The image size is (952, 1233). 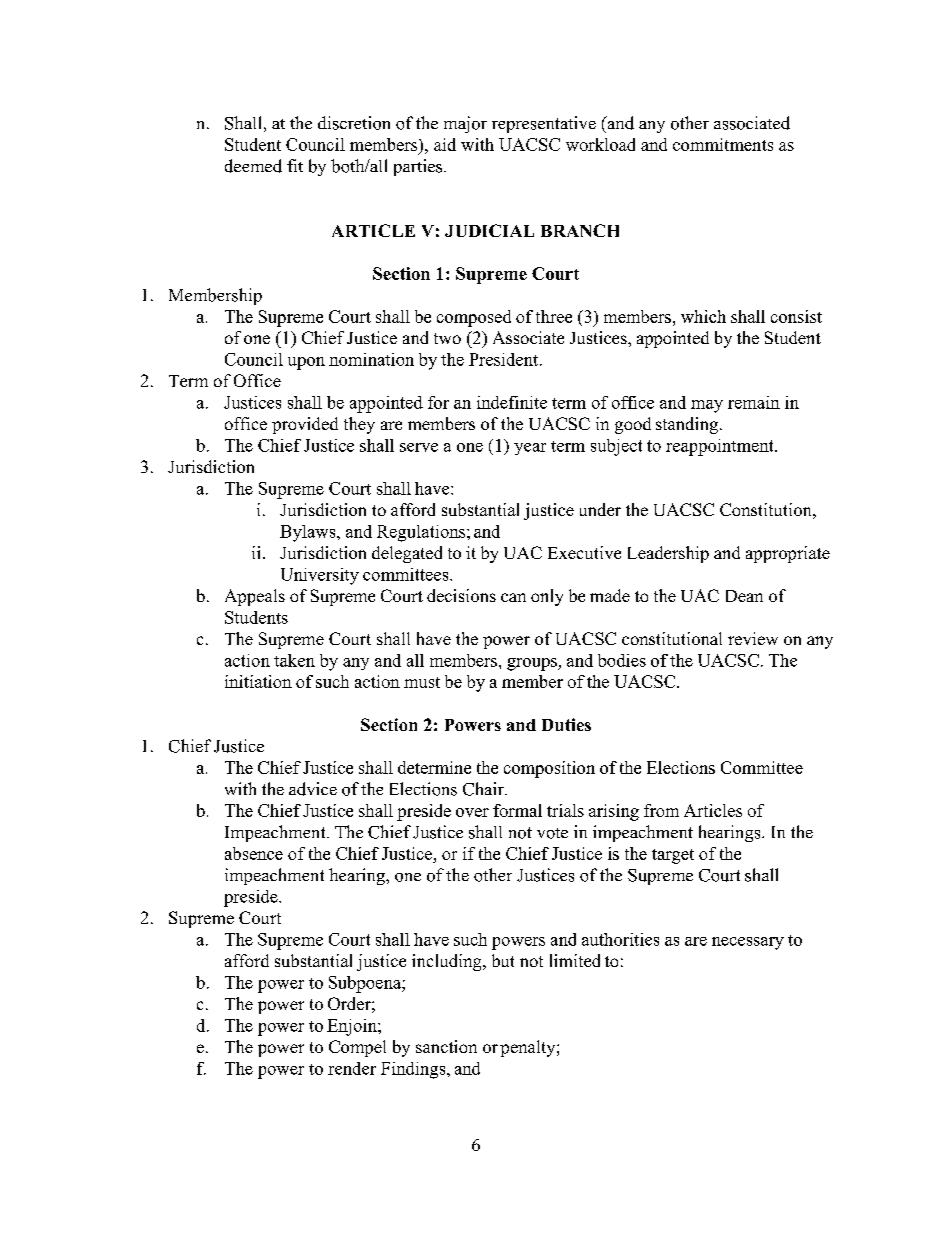 I want to click on fit, so click(x=295, y=165).
